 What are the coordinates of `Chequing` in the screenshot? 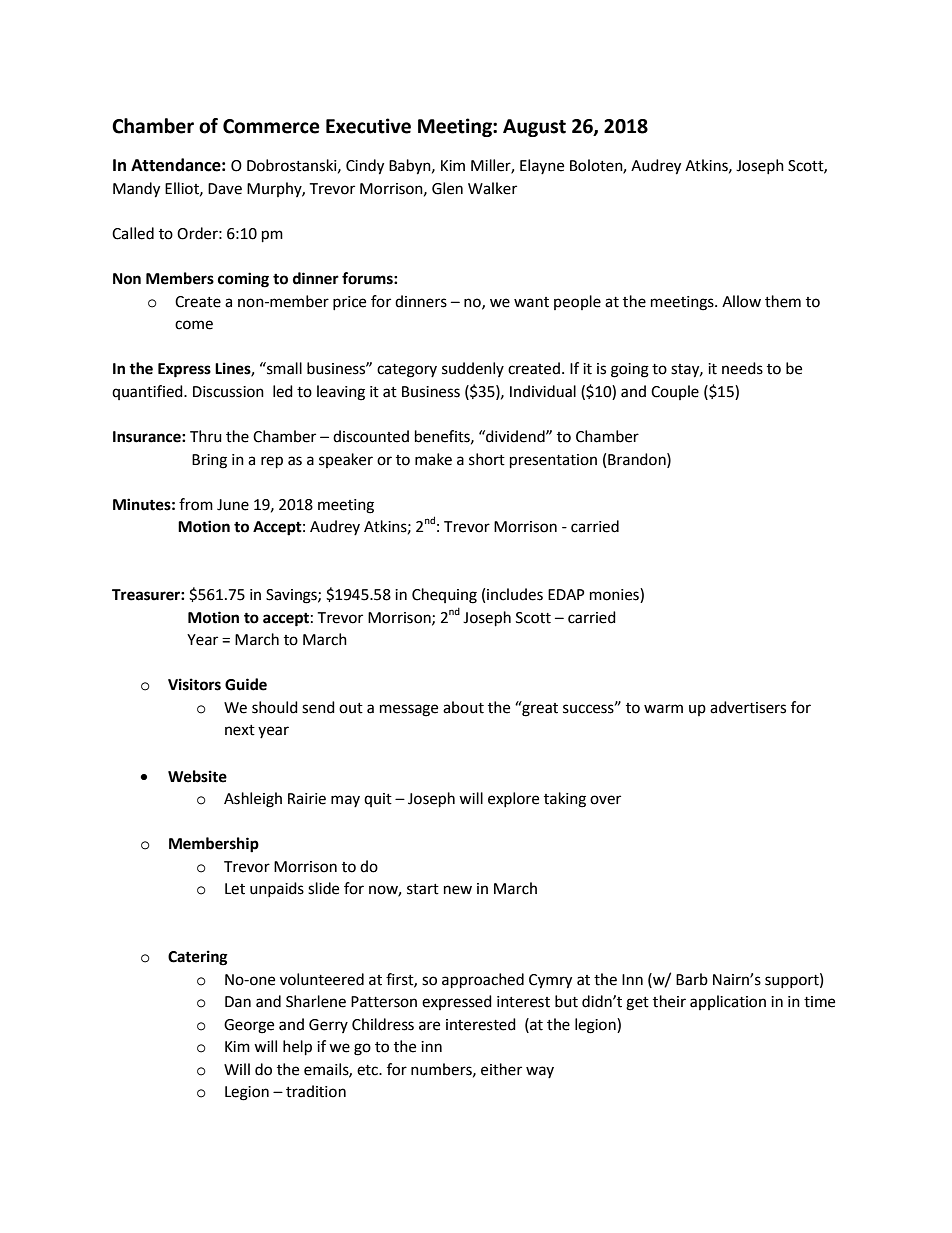 It's located at (444, 596).
